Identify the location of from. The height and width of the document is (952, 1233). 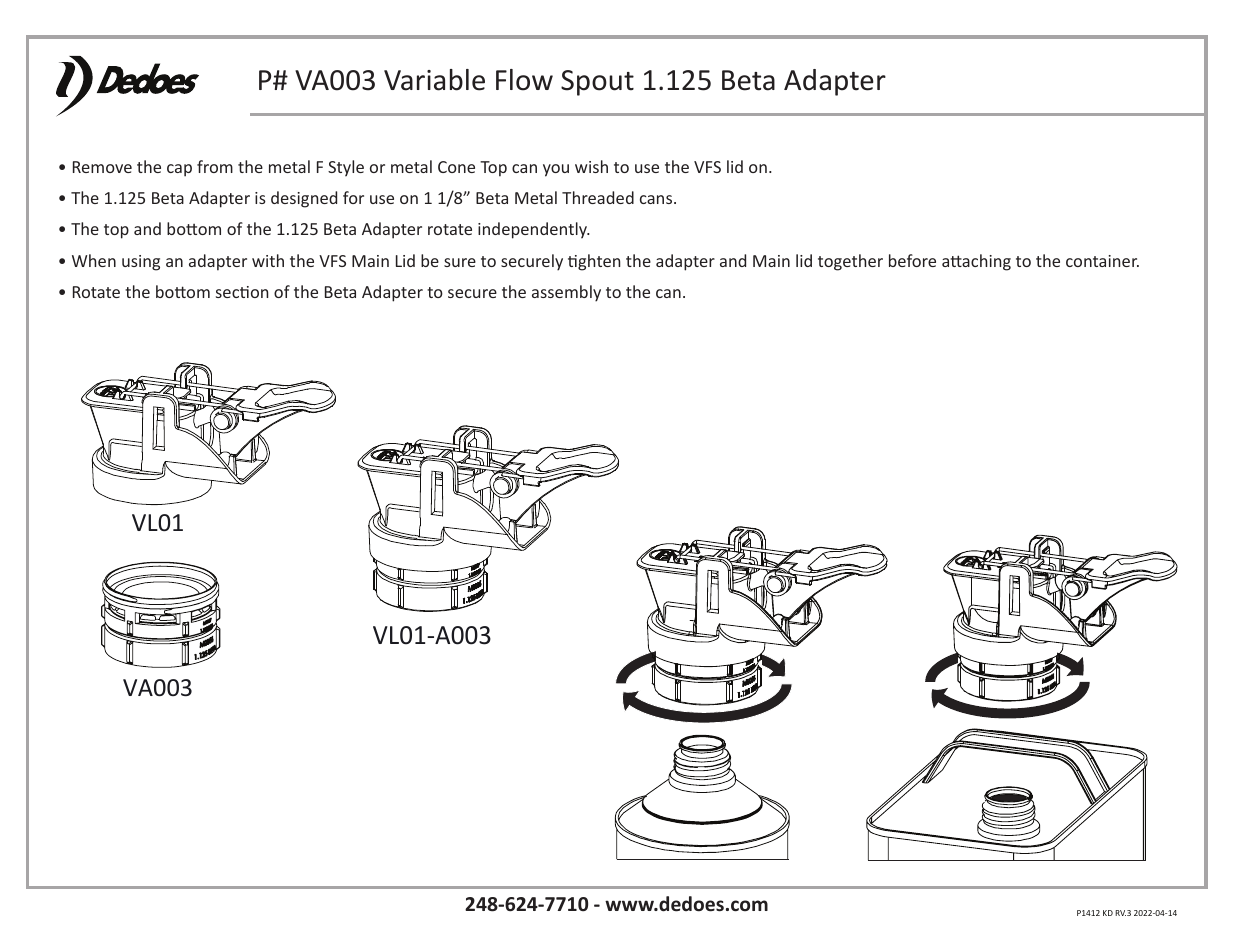
(215, 166).
